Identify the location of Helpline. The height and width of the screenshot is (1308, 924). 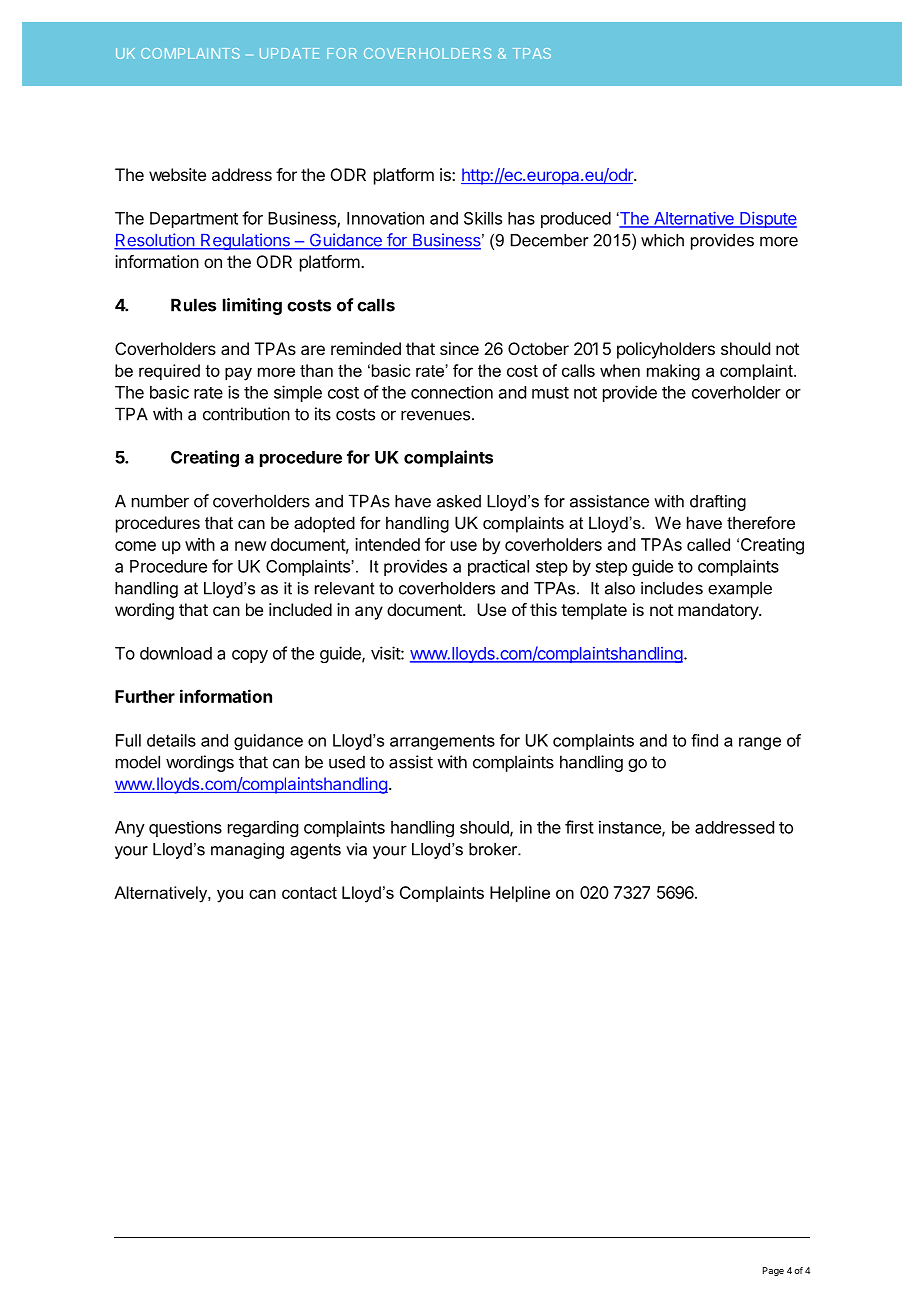
(520, 894).
